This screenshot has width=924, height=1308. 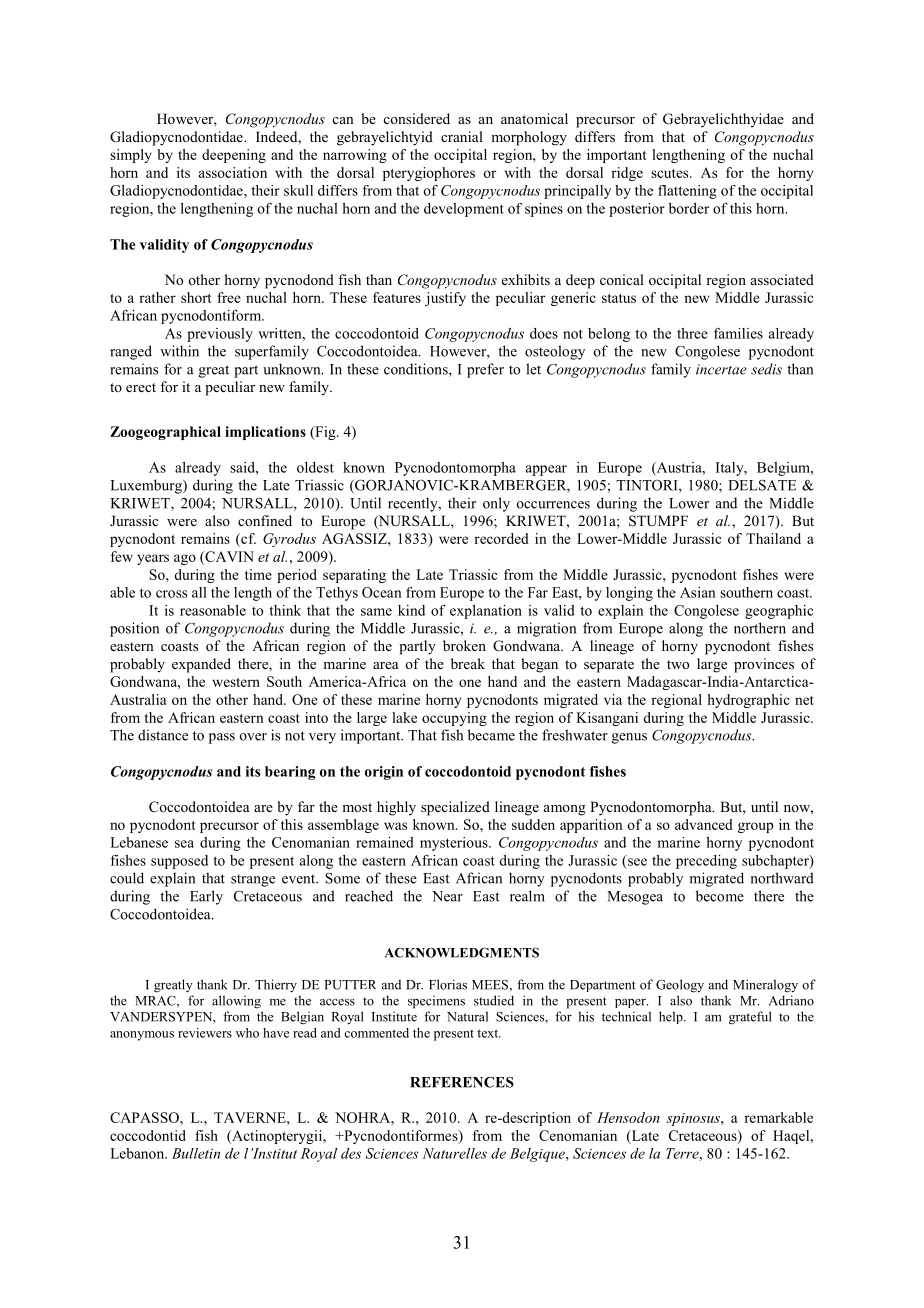 What do you see at coordinates (760, 628) in the screenshot?
I see `northern` at bounding box center [760, 628].
